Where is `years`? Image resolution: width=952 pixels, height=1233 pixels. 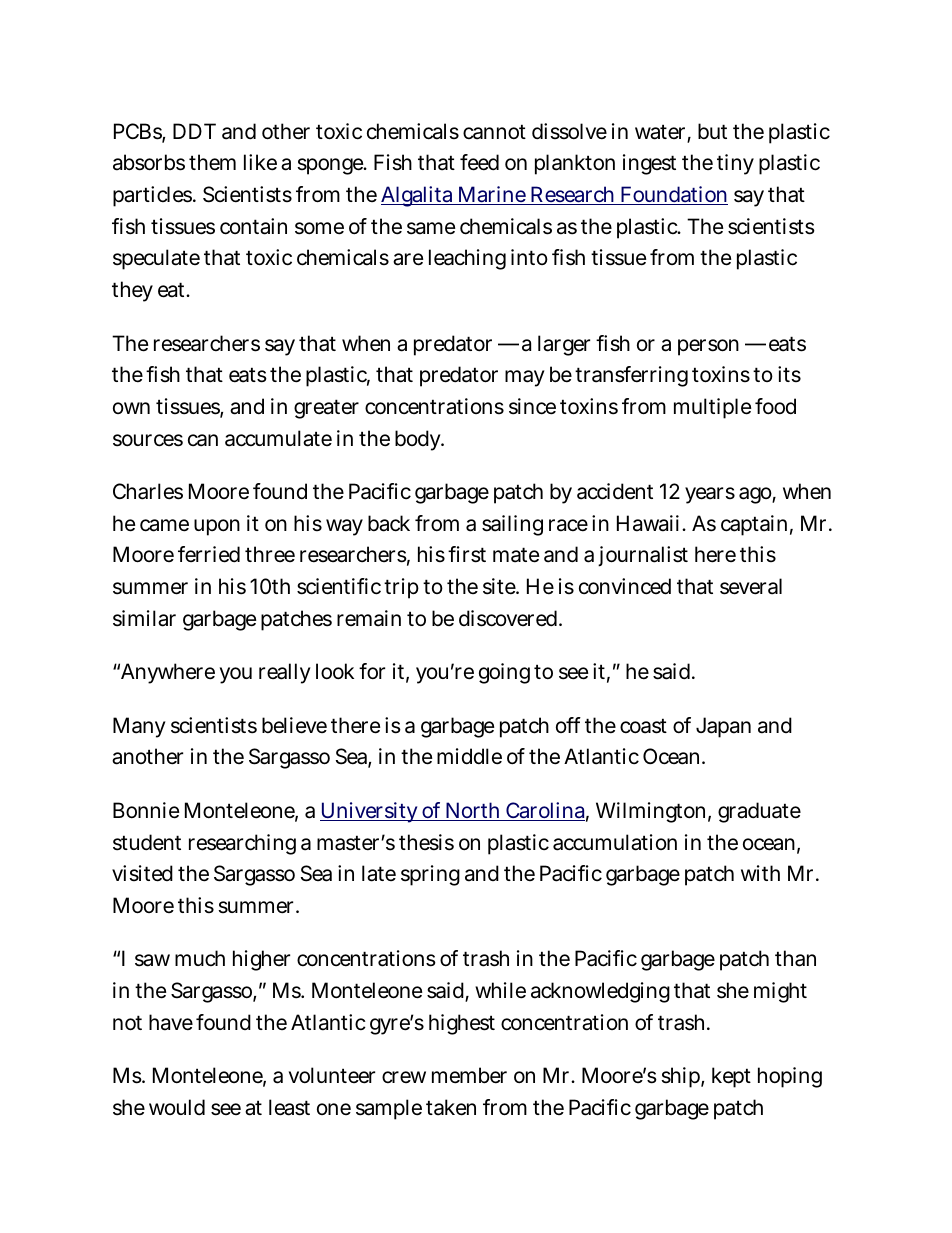 years is located at coordinates (710, 495).
